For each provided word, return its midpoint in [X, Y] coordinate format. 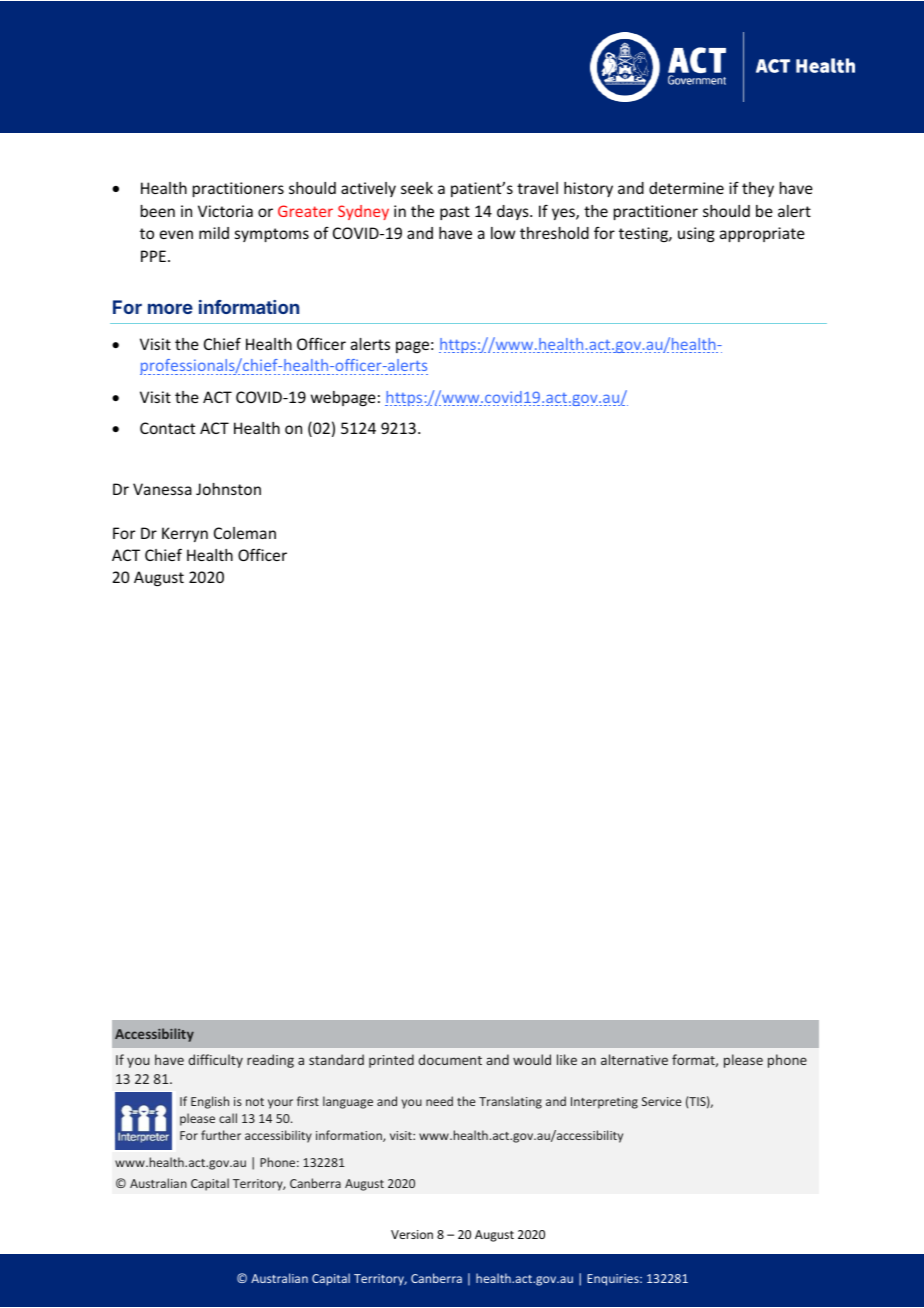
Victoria [225, 211]
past [455, 213]
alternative [634, 1059]
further [221, 1135]
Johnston [228, 489]
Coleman [245, 533]
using [696, 234]
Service [661, 1101]
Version [412, 1234]
